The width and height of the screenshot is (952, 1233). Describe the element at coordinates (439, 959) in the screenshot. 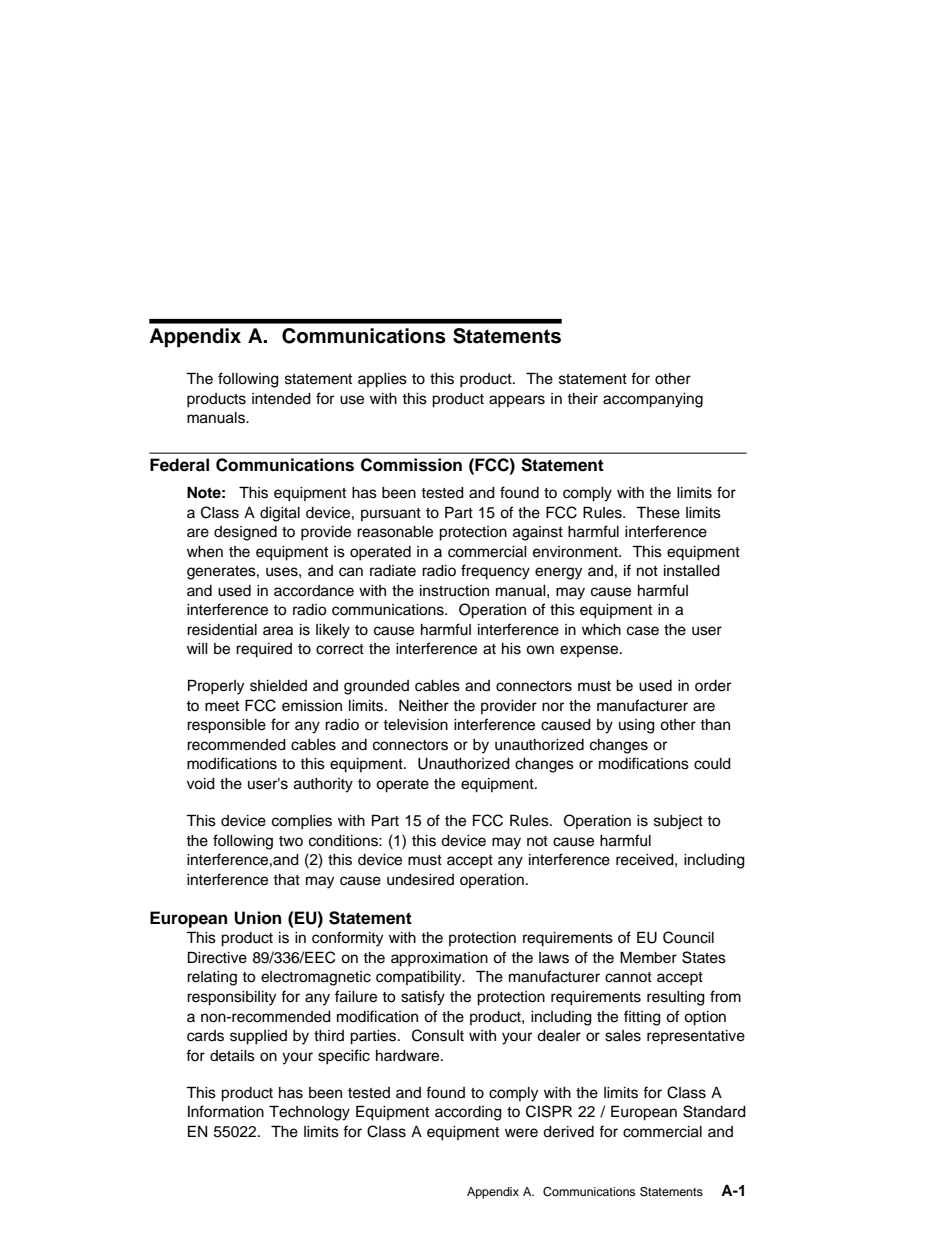

I see `approximation` at that location.
